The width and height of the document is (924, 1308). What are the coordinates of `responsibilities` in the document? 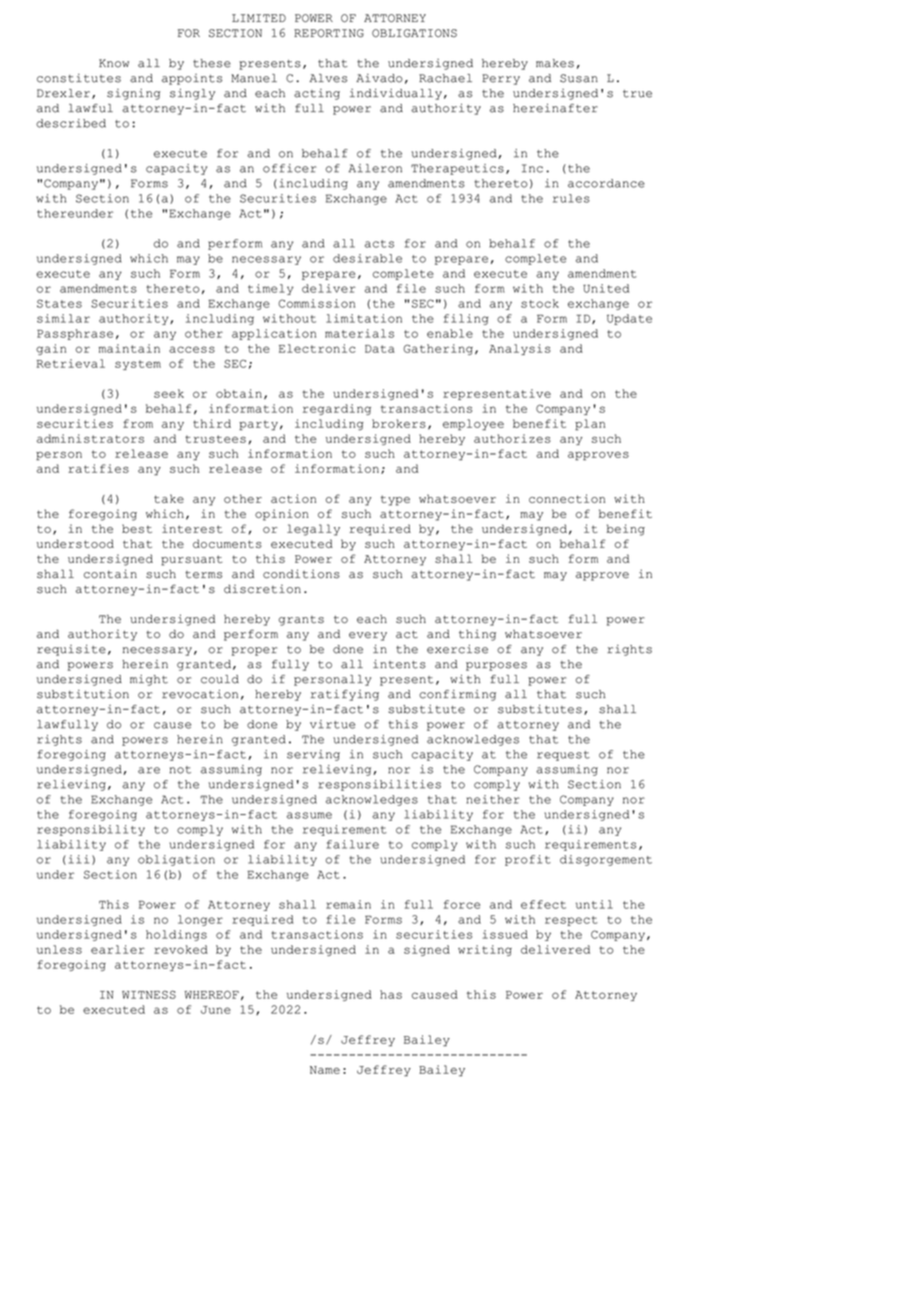 It's located at (379, 785).
